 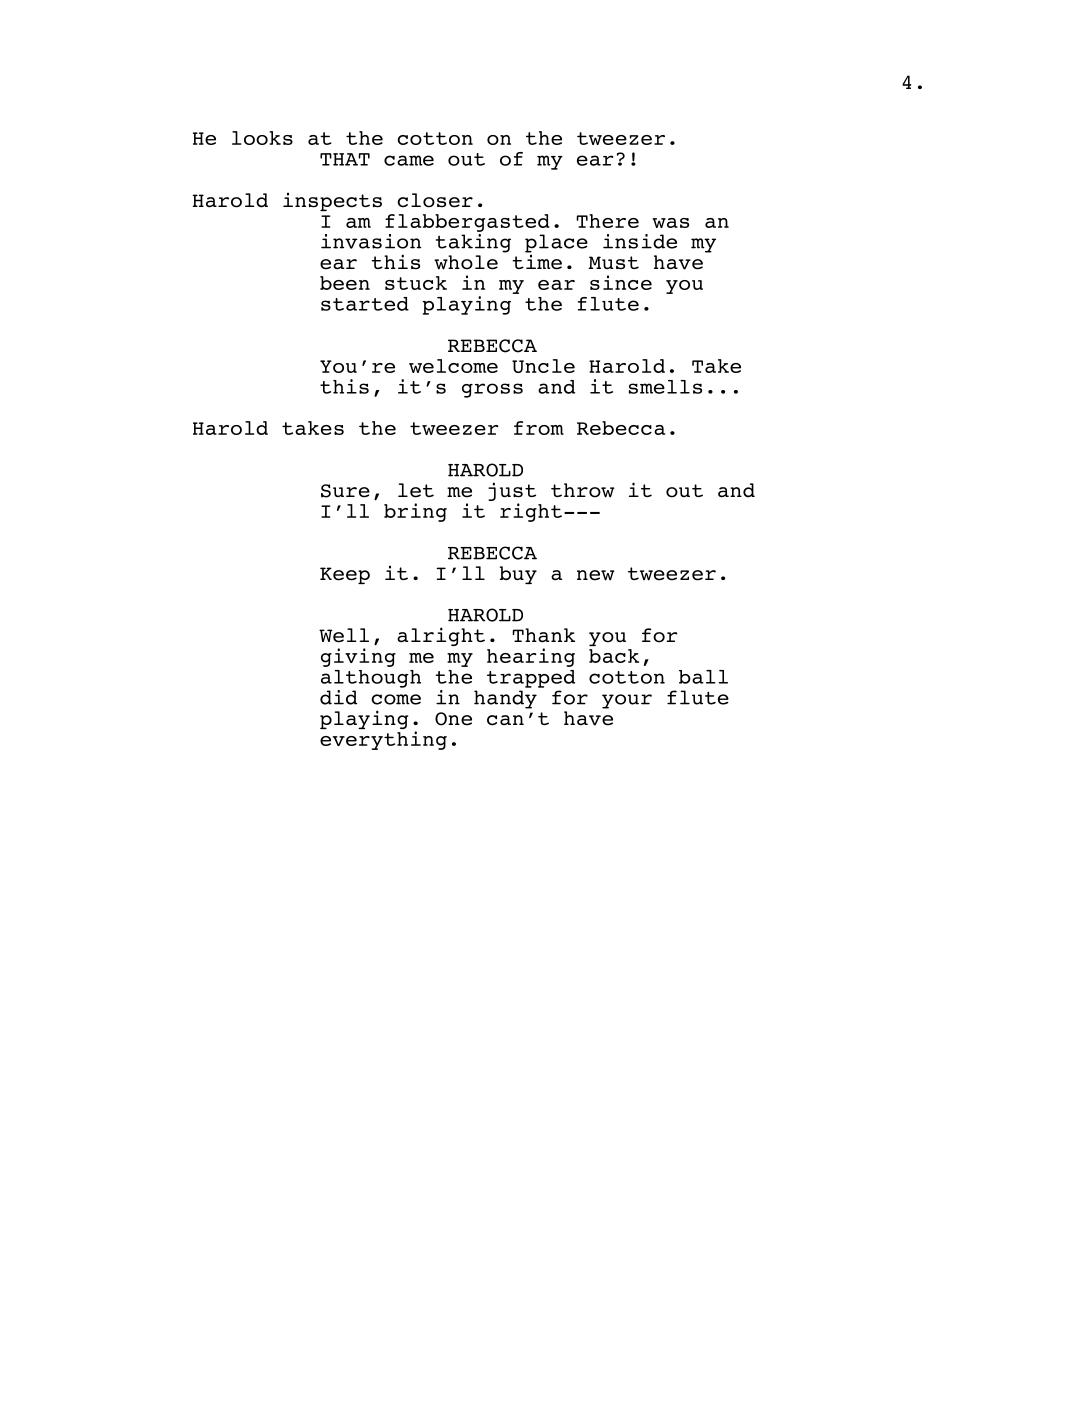 What do you see at coordinates (518, 575) in the screenshot?
I see `buy` at bounding box center [518, 575].
